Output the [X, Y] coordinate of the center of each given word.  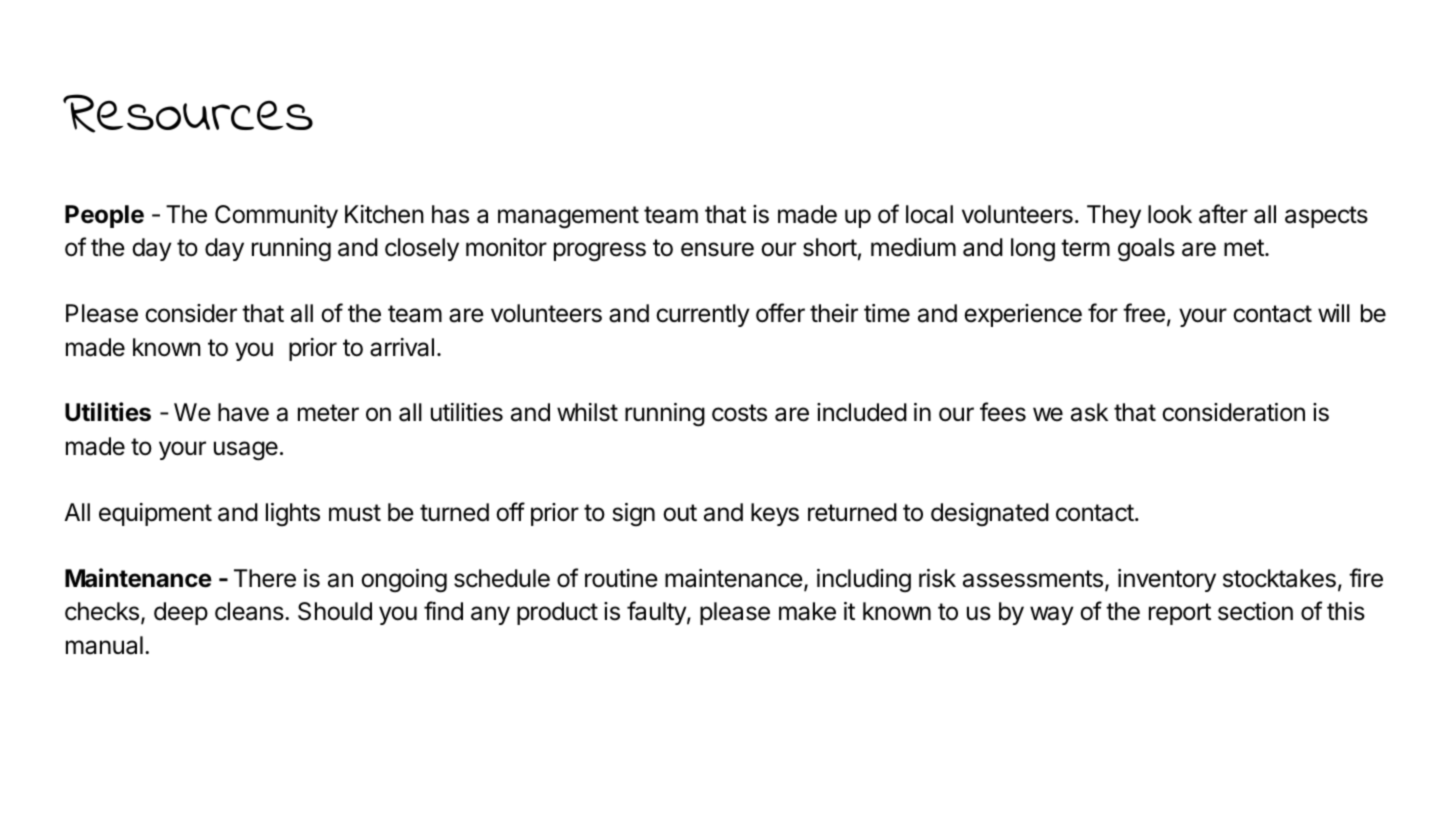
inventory [1167, 580]
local [929, 214]
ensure [717, 249]
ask [1089, 412]
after [1223, 214]
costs [739, 413]
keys [775, 514]
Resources [188, 113]
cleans [250, 611]
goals [1146, 250]
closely [422, 249]
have [243, 412]
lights [293, 515]
